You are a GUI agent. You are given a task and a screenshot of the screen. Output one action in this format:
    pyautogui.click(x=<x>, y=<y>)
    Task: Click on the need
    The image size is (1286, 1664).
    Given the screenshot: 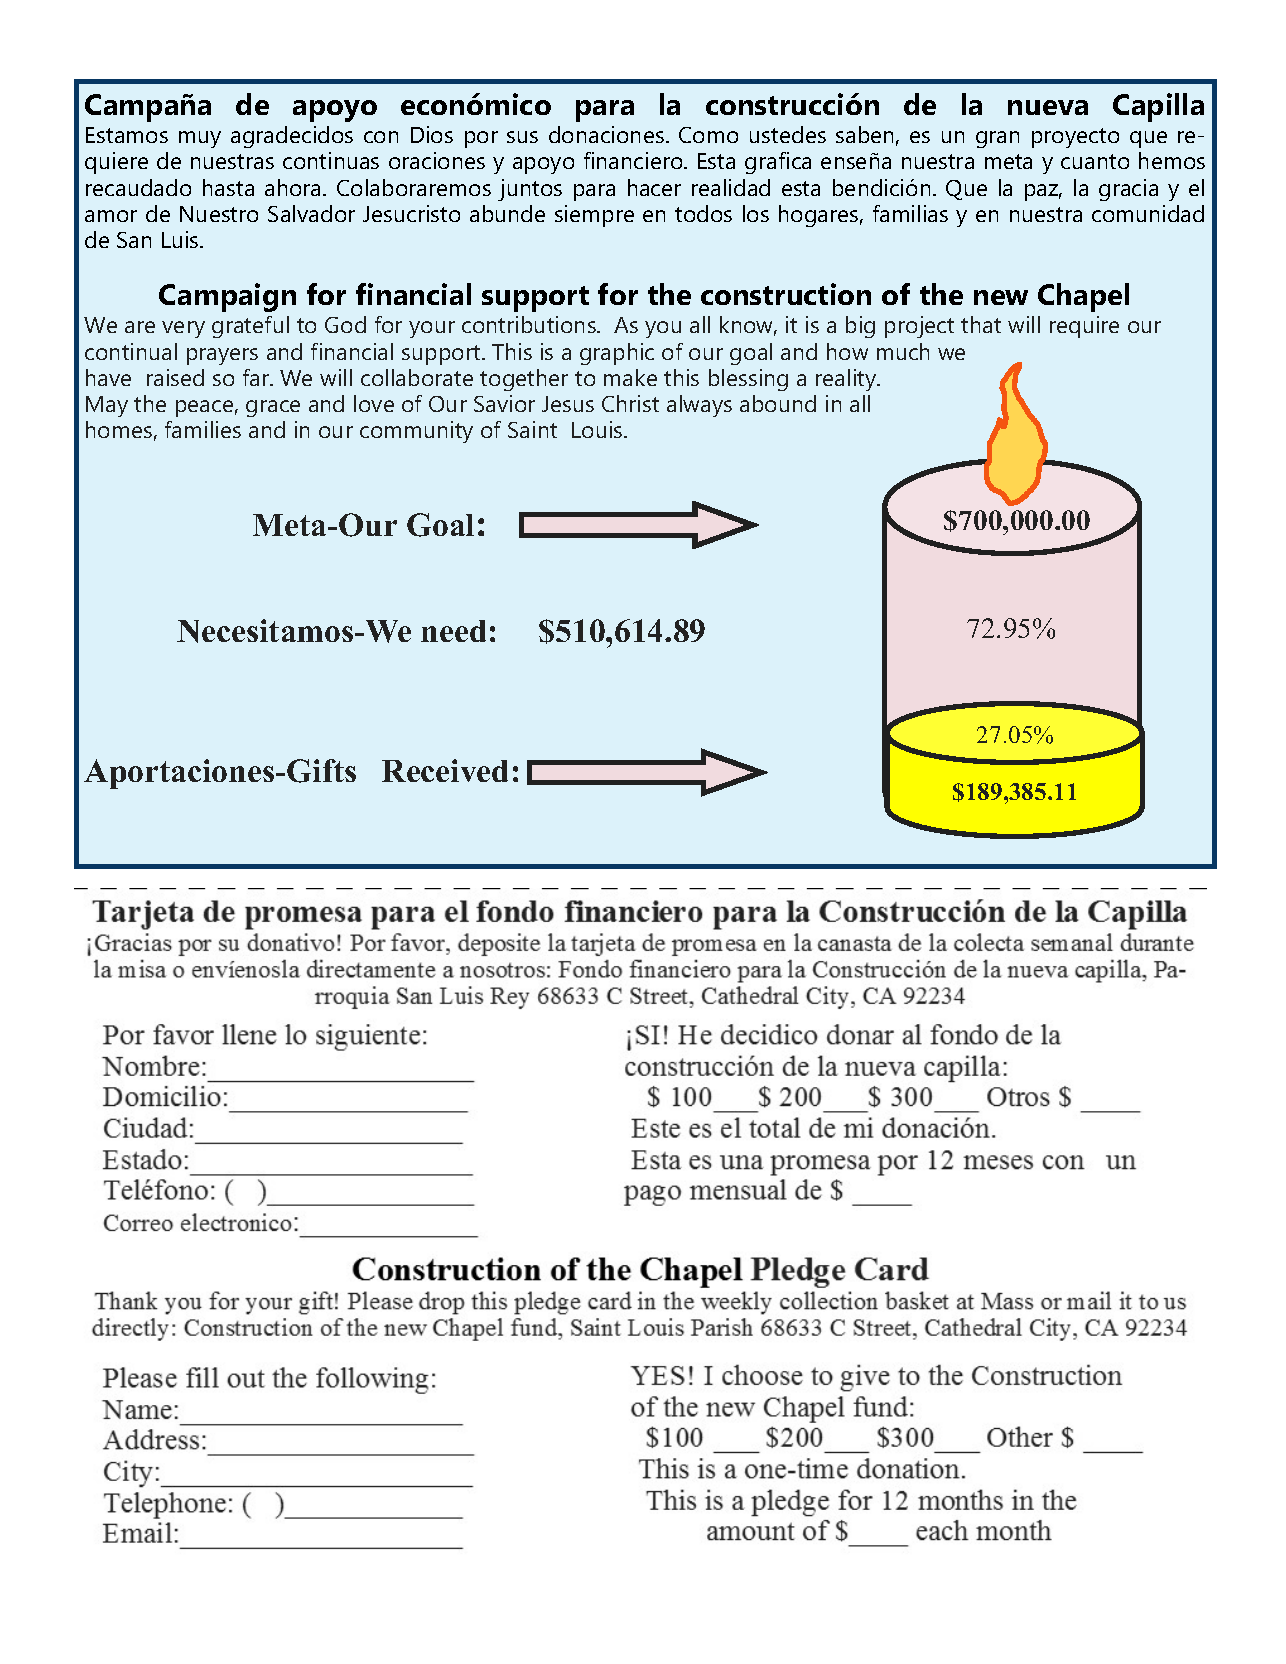 What is the action you would take?
    pyautogui.click(x=453, y=631)
